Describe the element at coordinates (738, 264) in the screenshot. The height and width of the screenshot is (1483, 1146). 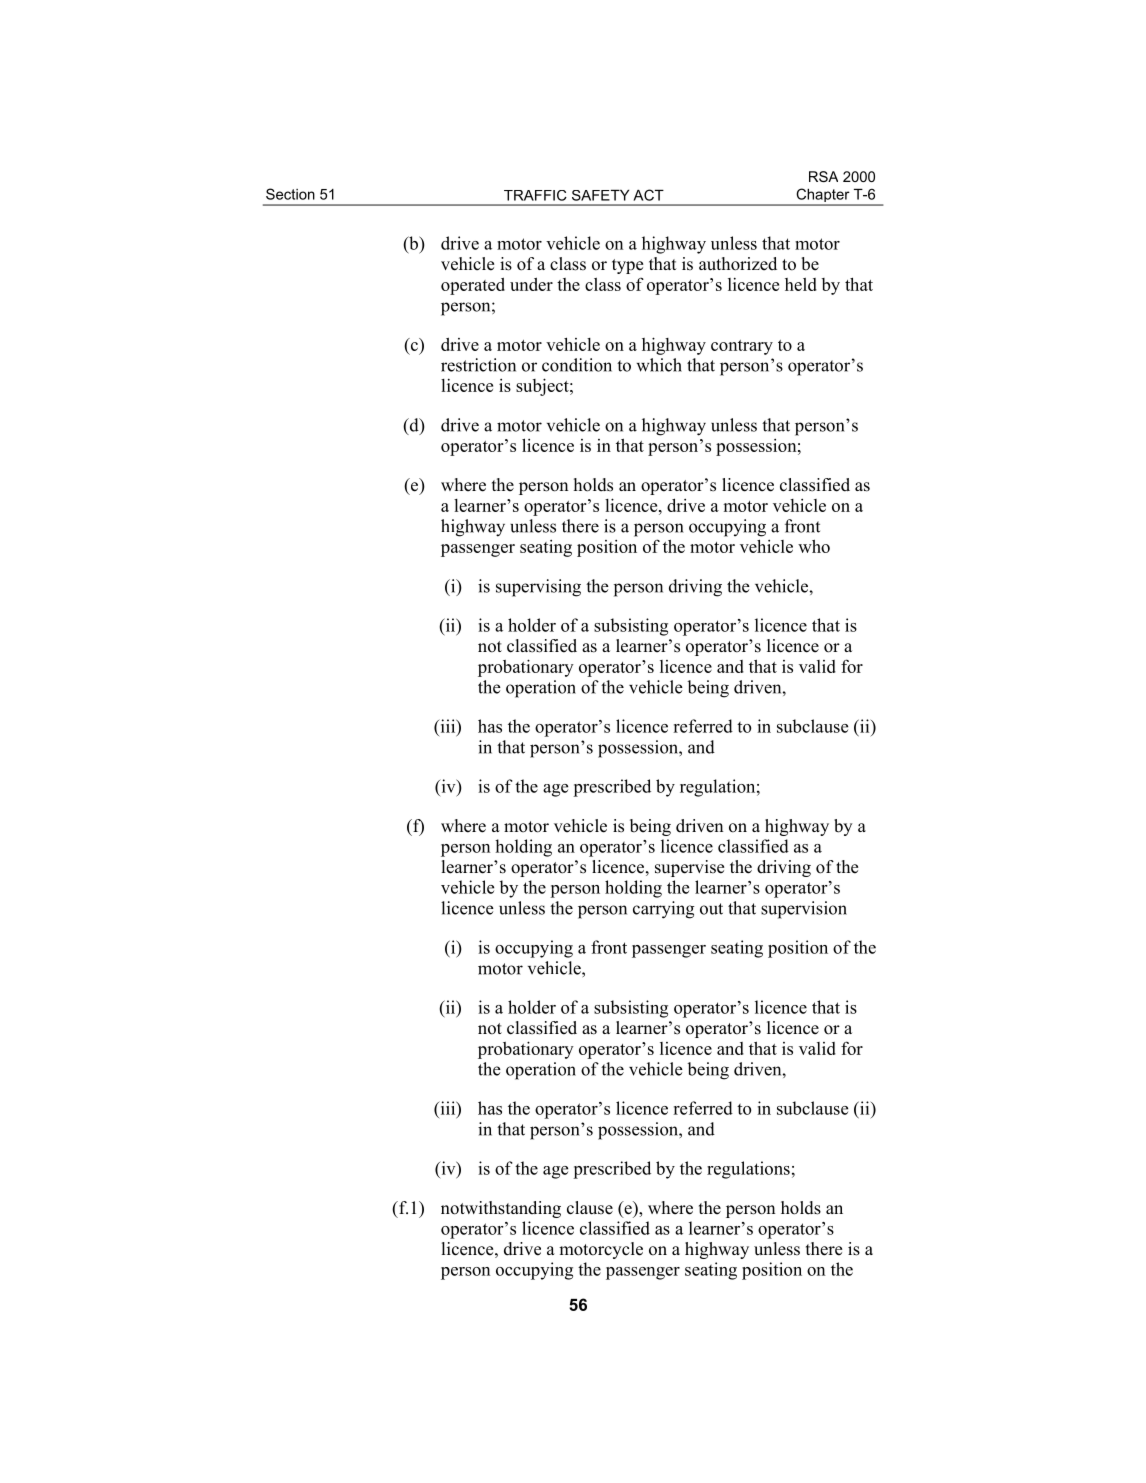
I see `authorized` at that location.
